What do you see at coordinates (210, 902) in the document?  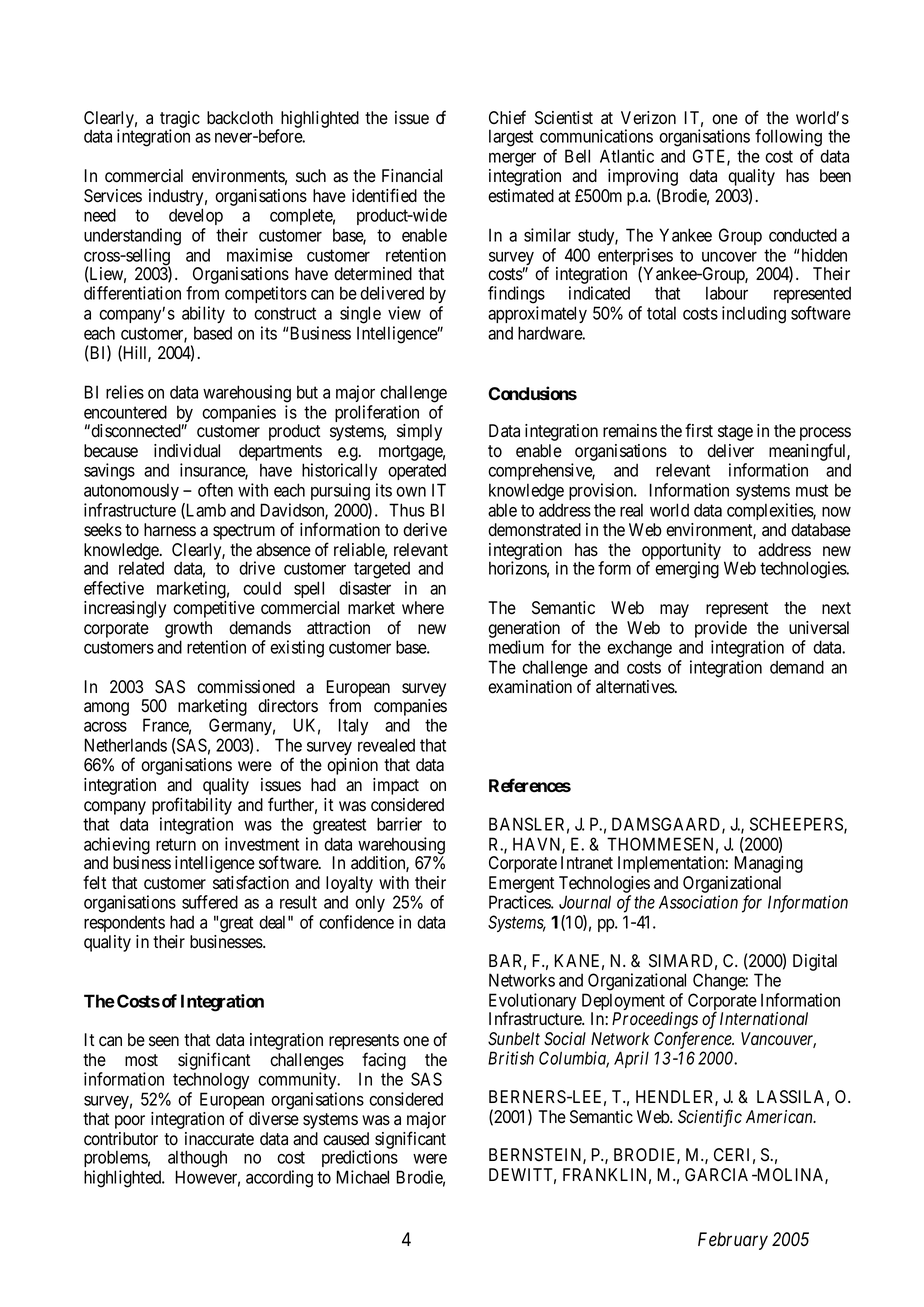 I see `suffered` at bounding box center [210, 902].
